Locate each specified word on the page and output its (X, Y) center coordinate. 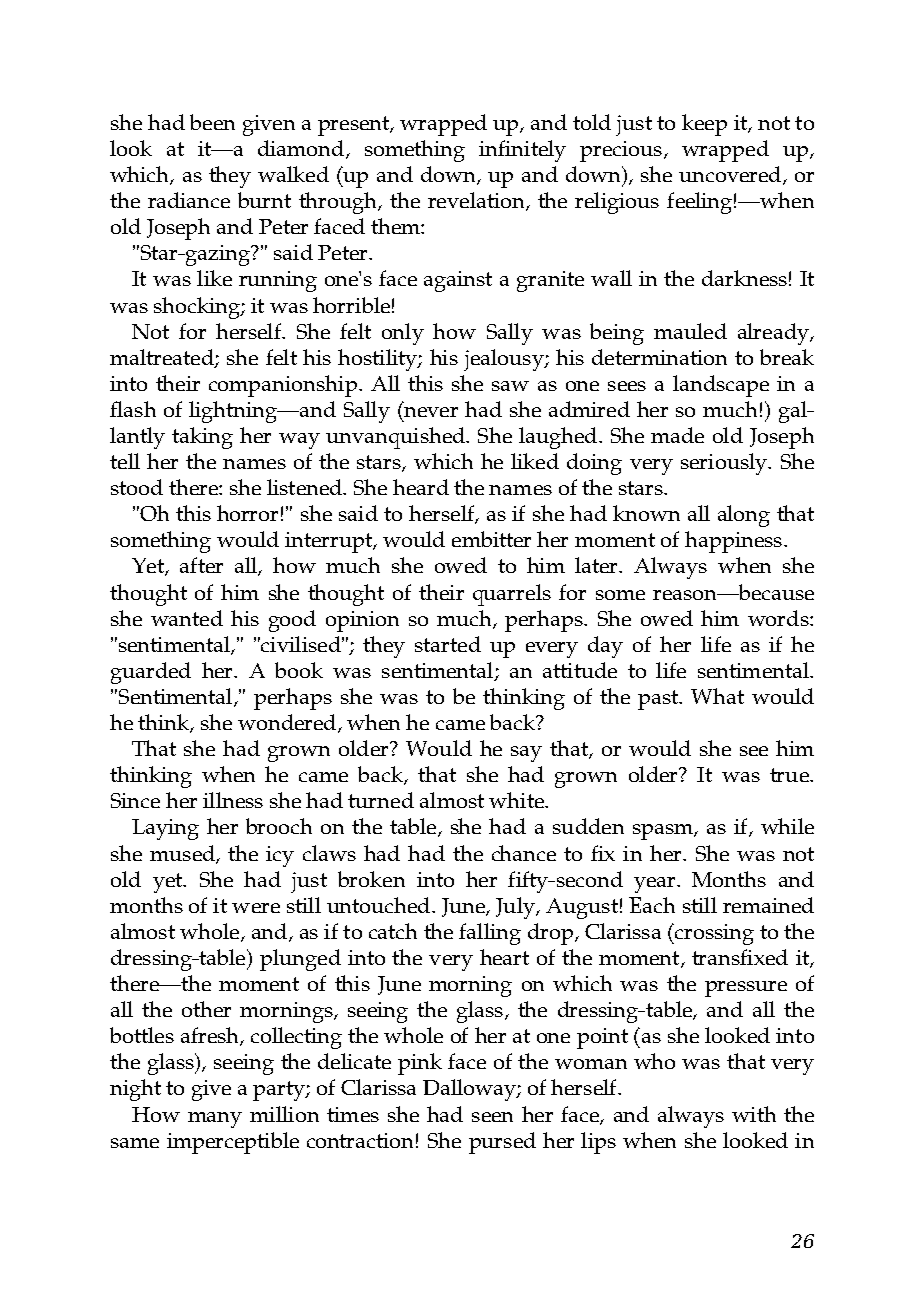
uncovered (730, 174)
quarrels (512, 595)
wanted (187, 618)
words (779, 618)
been (212, 122)
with (754, 1114)
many (215, 1120)
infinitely (522, 151)
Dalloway (470, 1090)
